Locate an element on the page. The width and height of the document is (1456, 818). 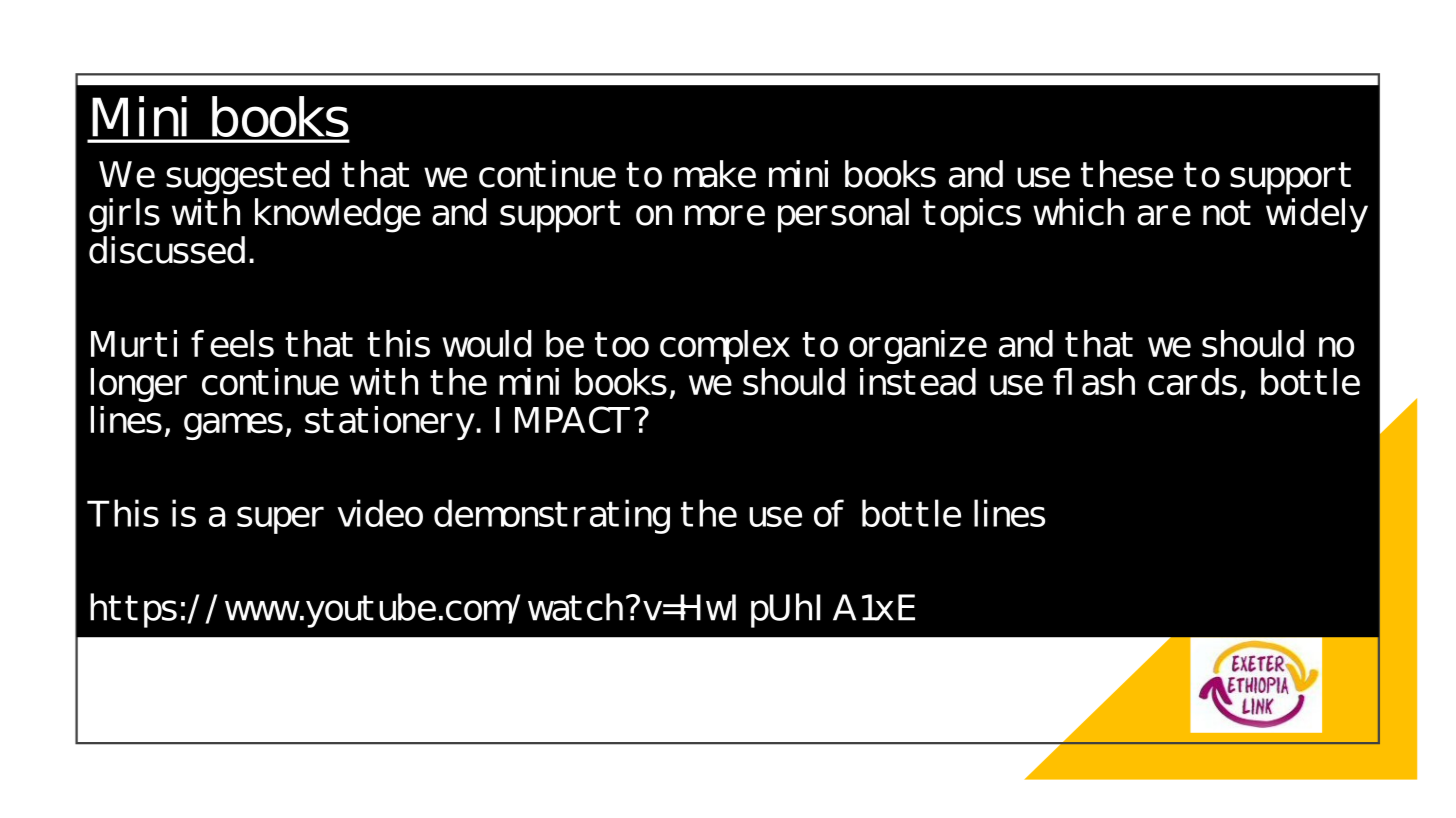
make is located at coordinates (715, 174).
